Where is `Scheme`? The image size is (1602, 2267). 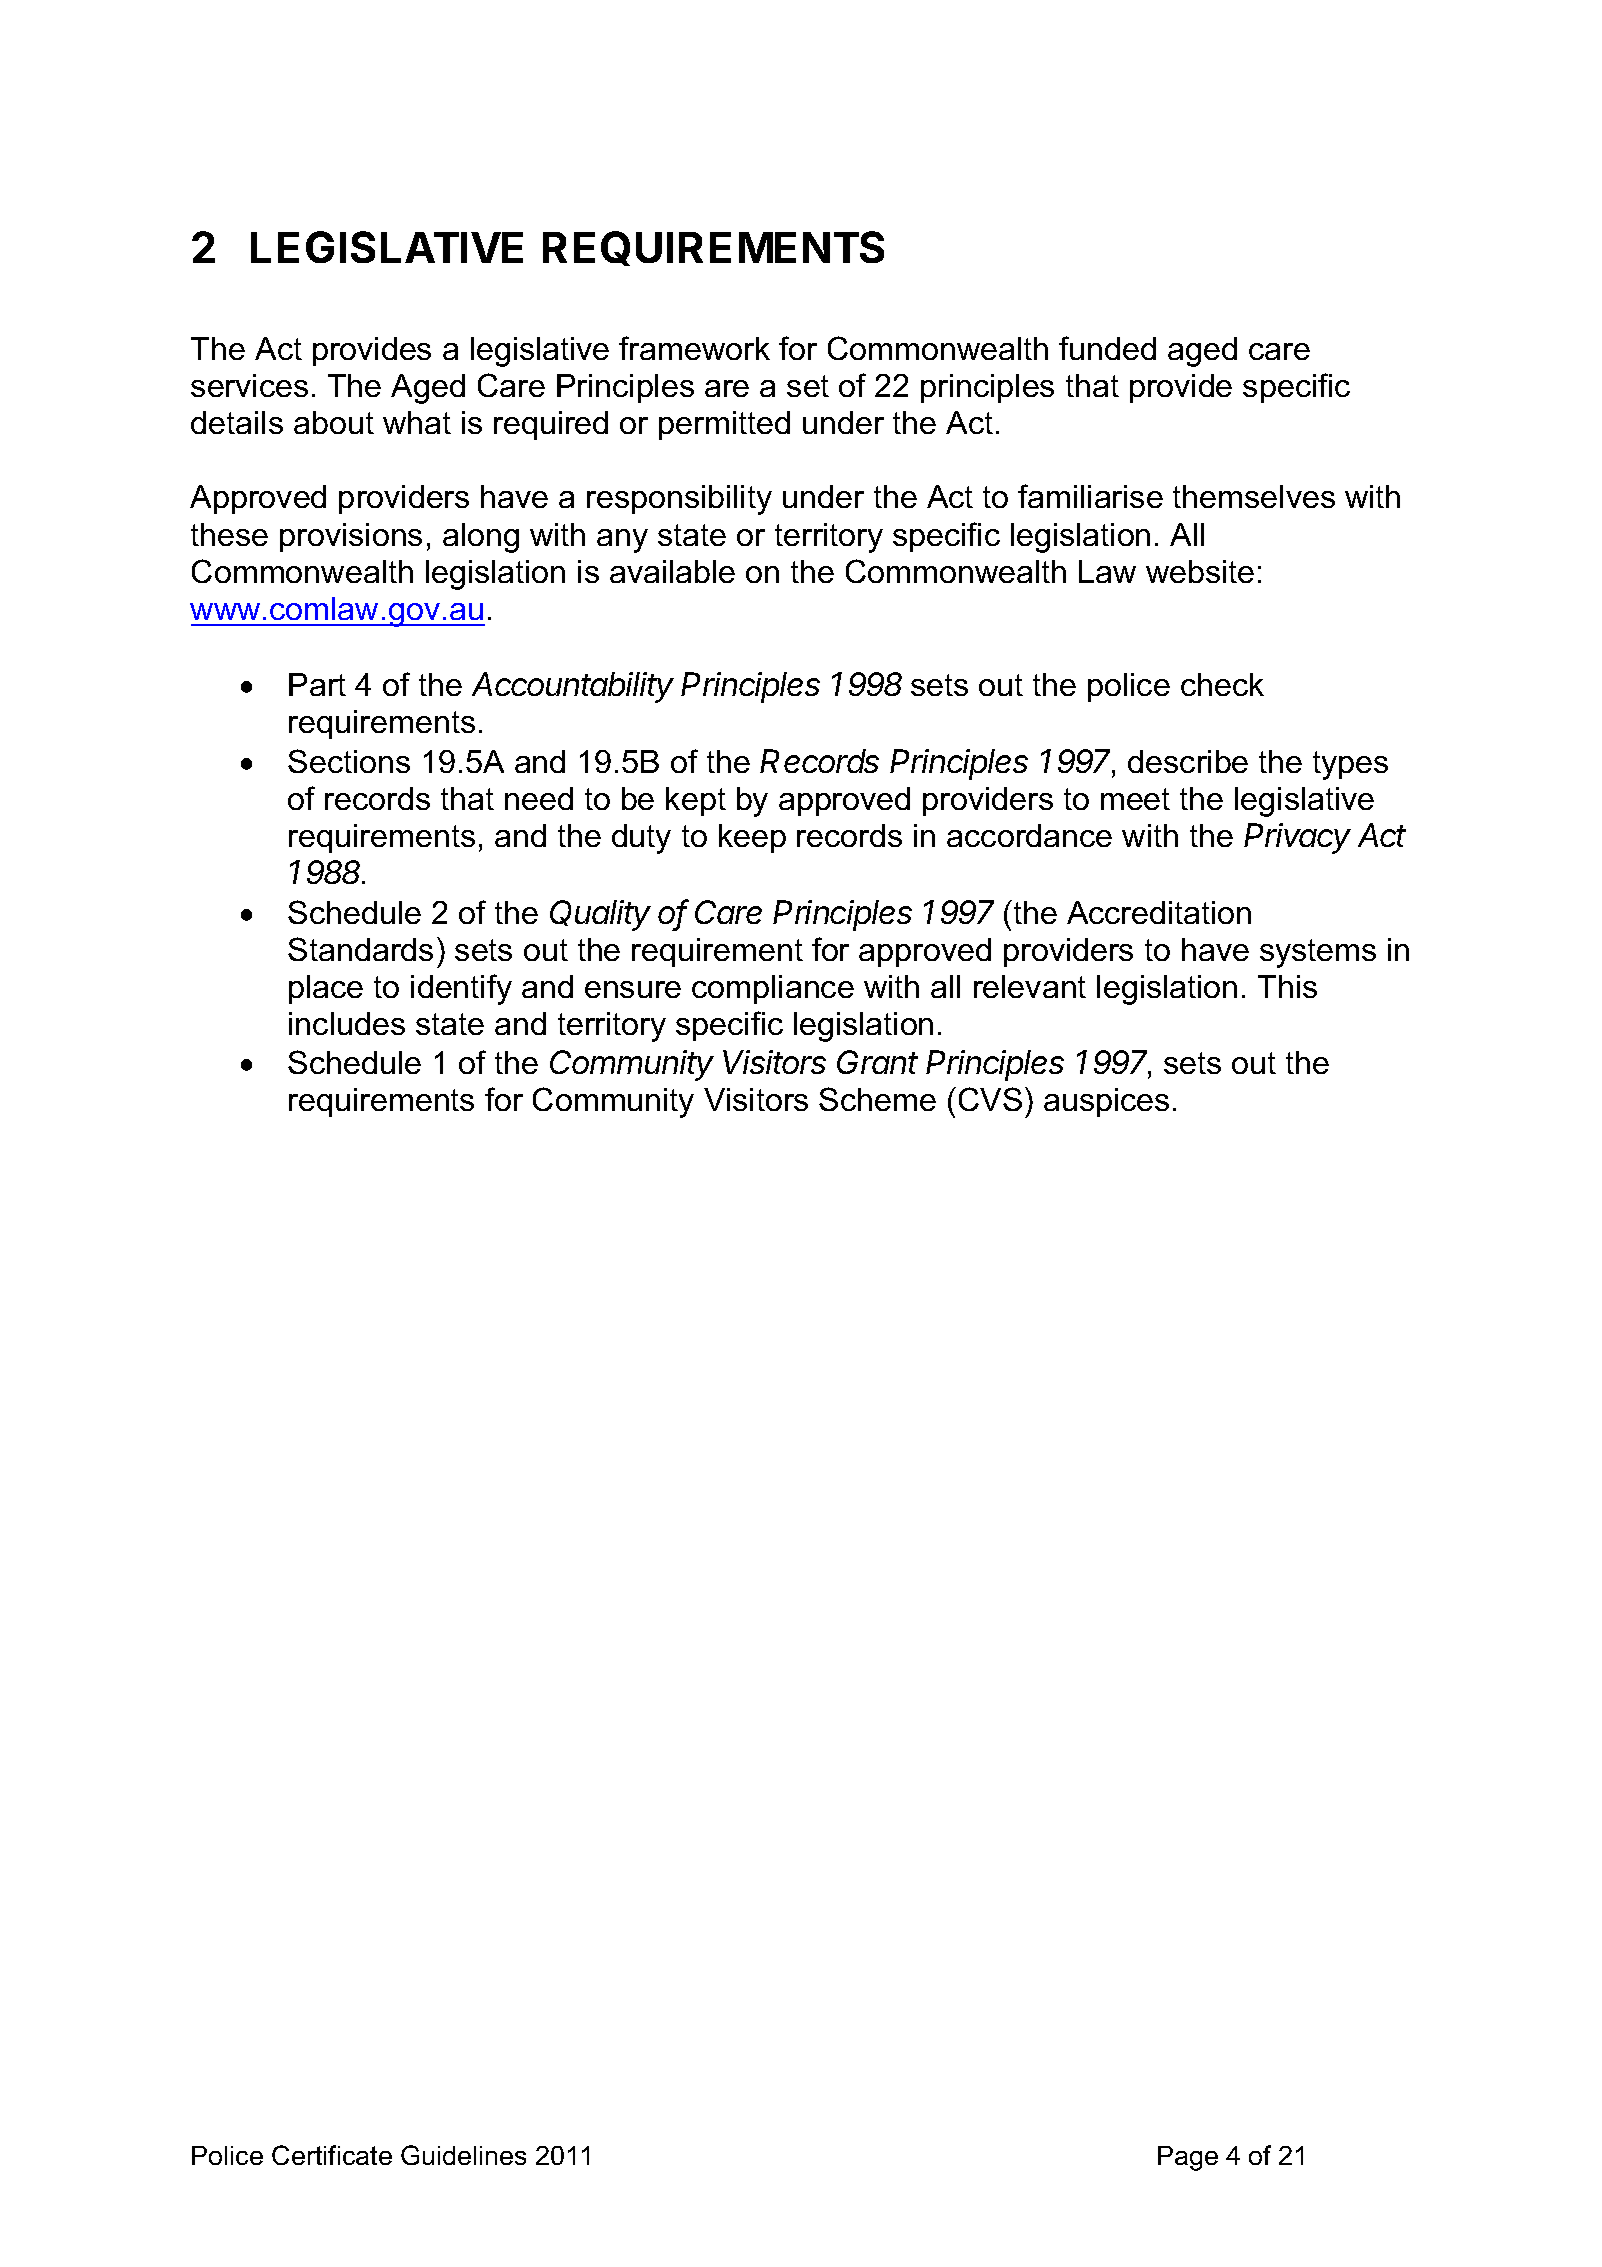 Scheme is located at coordinates (877, 1099).
